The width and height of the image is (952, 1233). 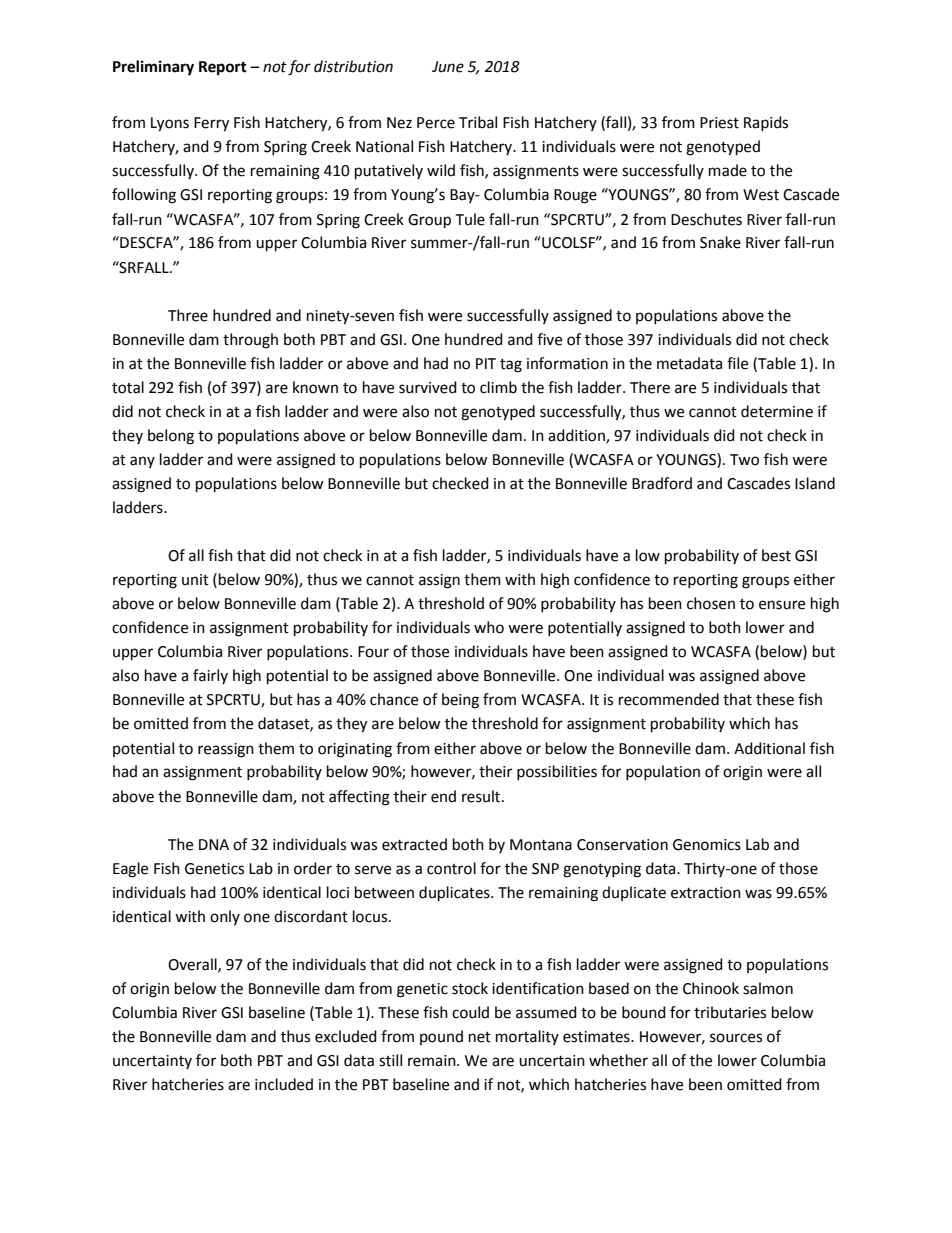 What do you see at coordinates (211, 124) in the image?
I see `Ferry` at bounding box center [211, 124].
